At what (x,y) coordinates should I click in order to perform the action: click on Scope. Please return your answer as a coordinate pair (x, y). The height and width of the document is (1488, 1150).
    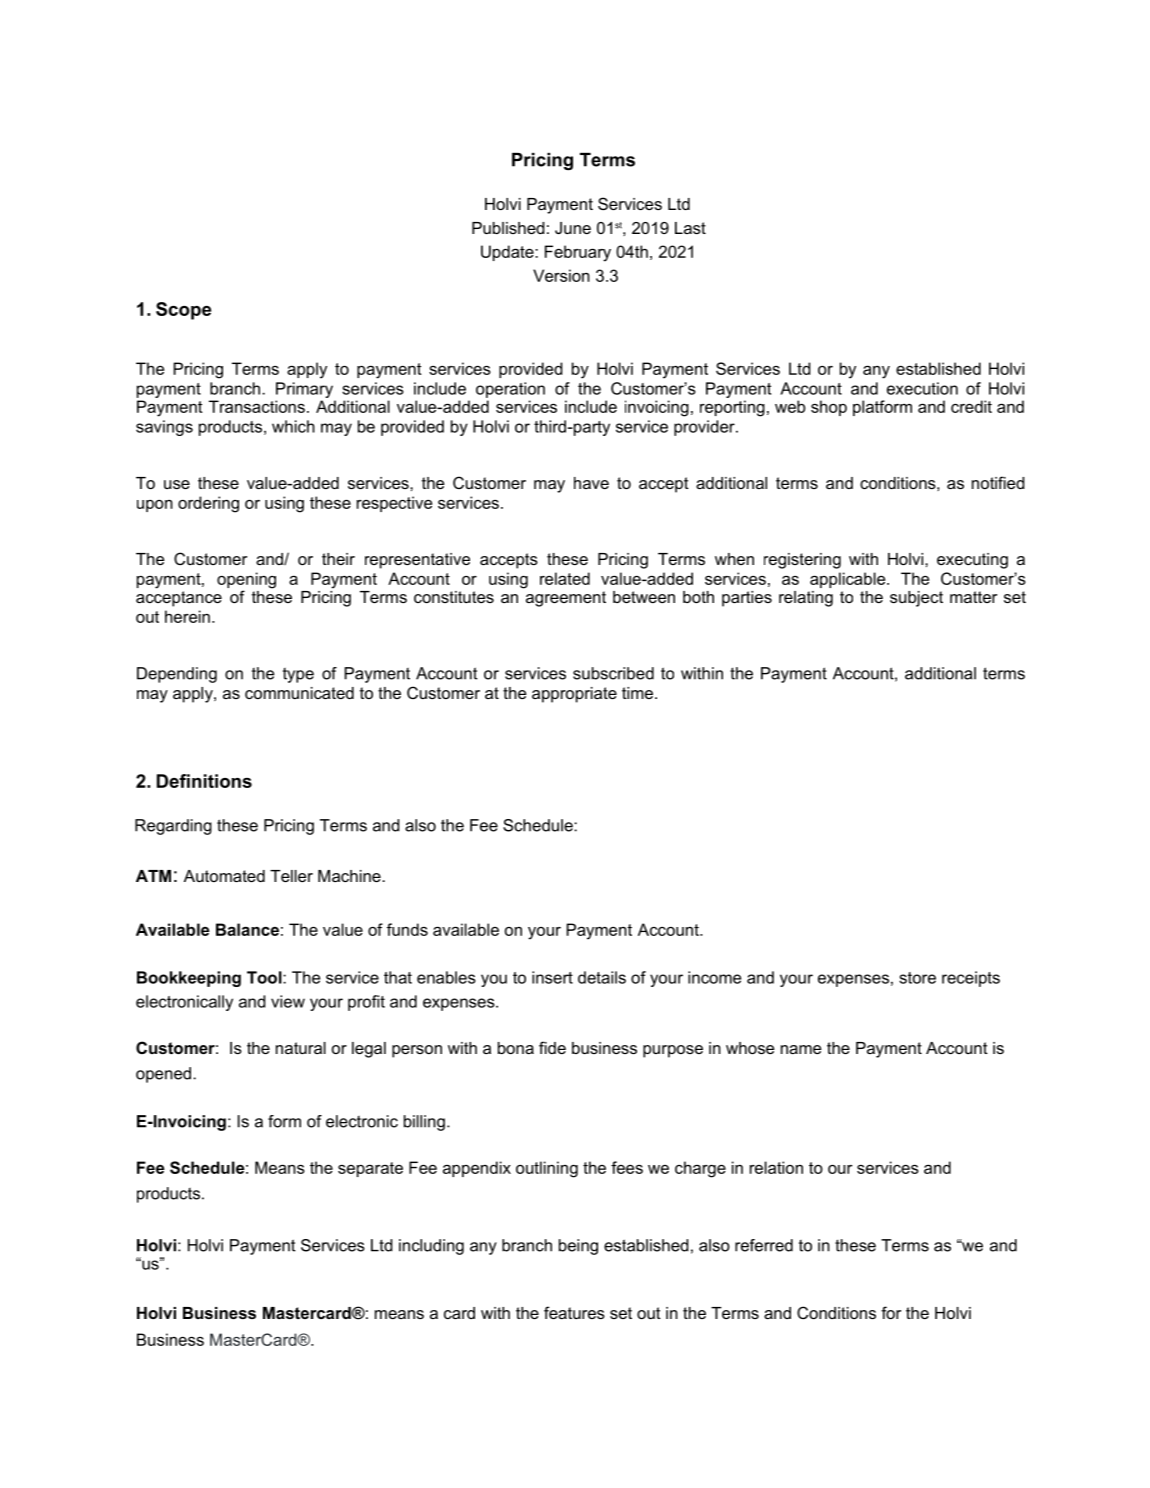
    Looking at the image, I should click on (183, 311).
